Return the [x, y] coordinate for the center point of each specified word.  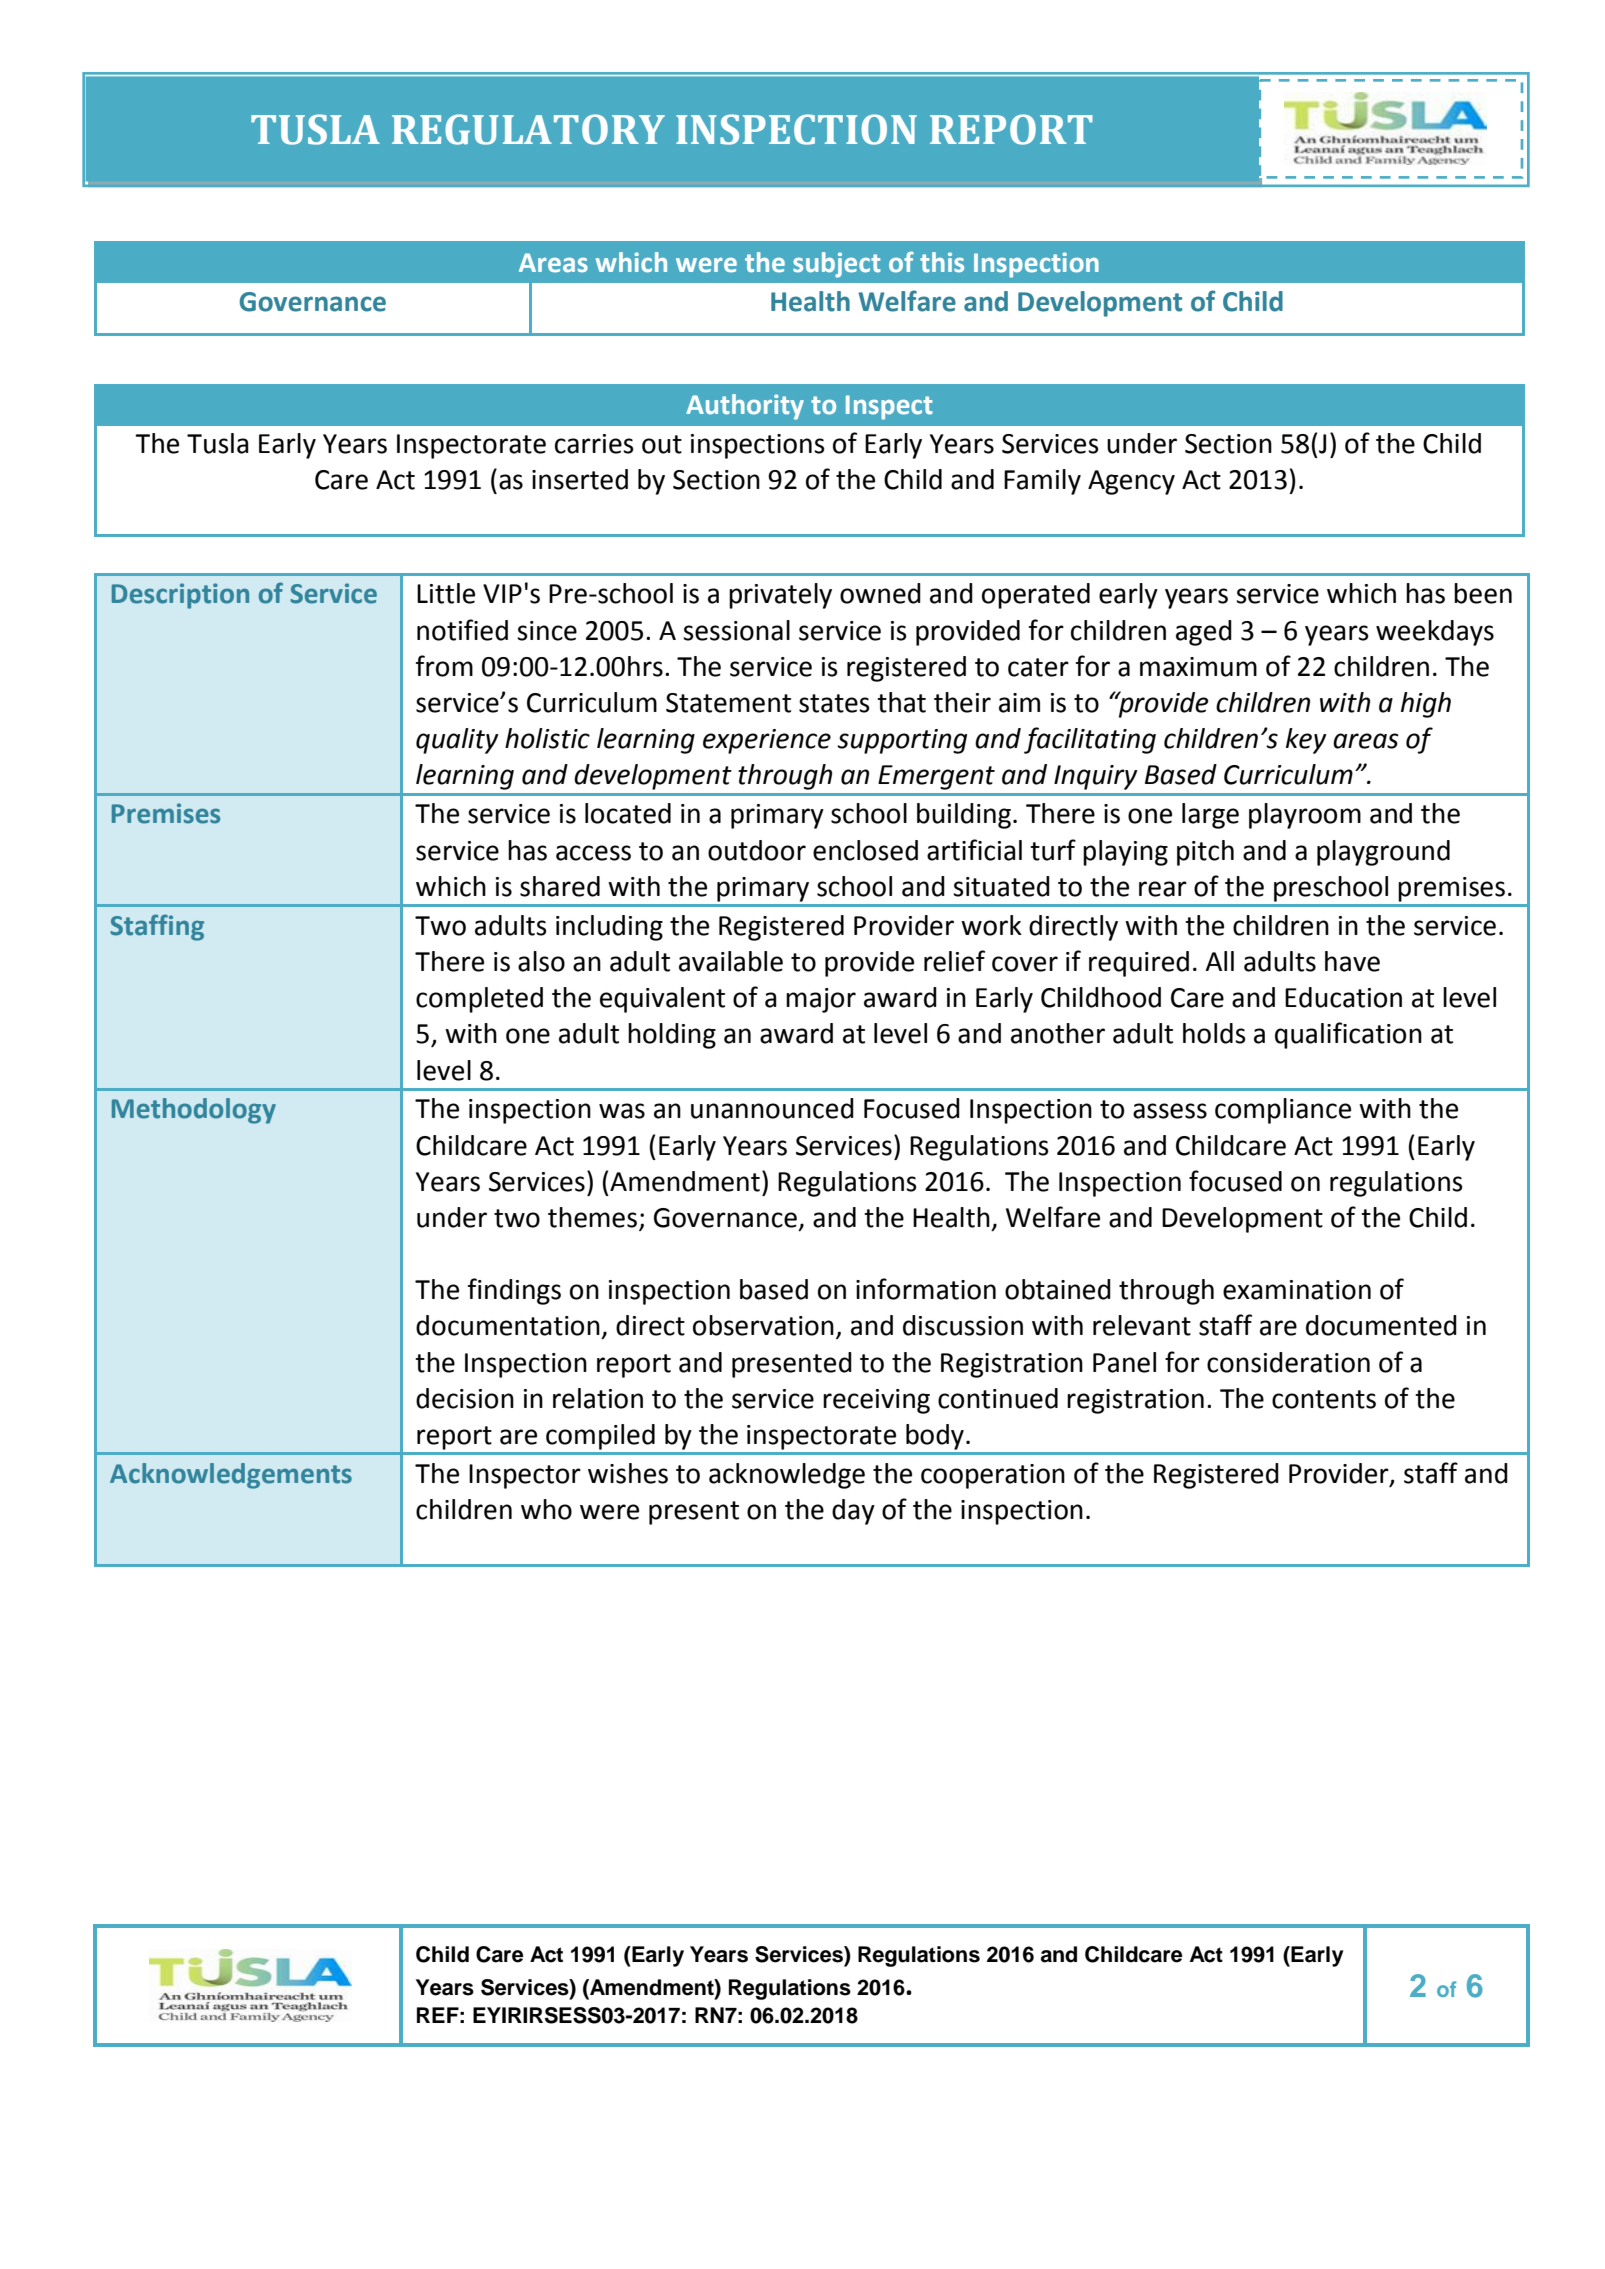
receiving [876, 1401]
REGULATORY [528, 129]
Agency [1131, 482]
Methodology [194, 1111]
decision [465, 1398]
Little [446, 593]
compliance [1283, 1111]
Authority [745, 407]
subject [837, 265]
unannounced [772, 1108]
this [942, 262]
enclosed [865, 850]
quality [457, 741]
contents [1324, 1399]
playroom [1305, 816]
